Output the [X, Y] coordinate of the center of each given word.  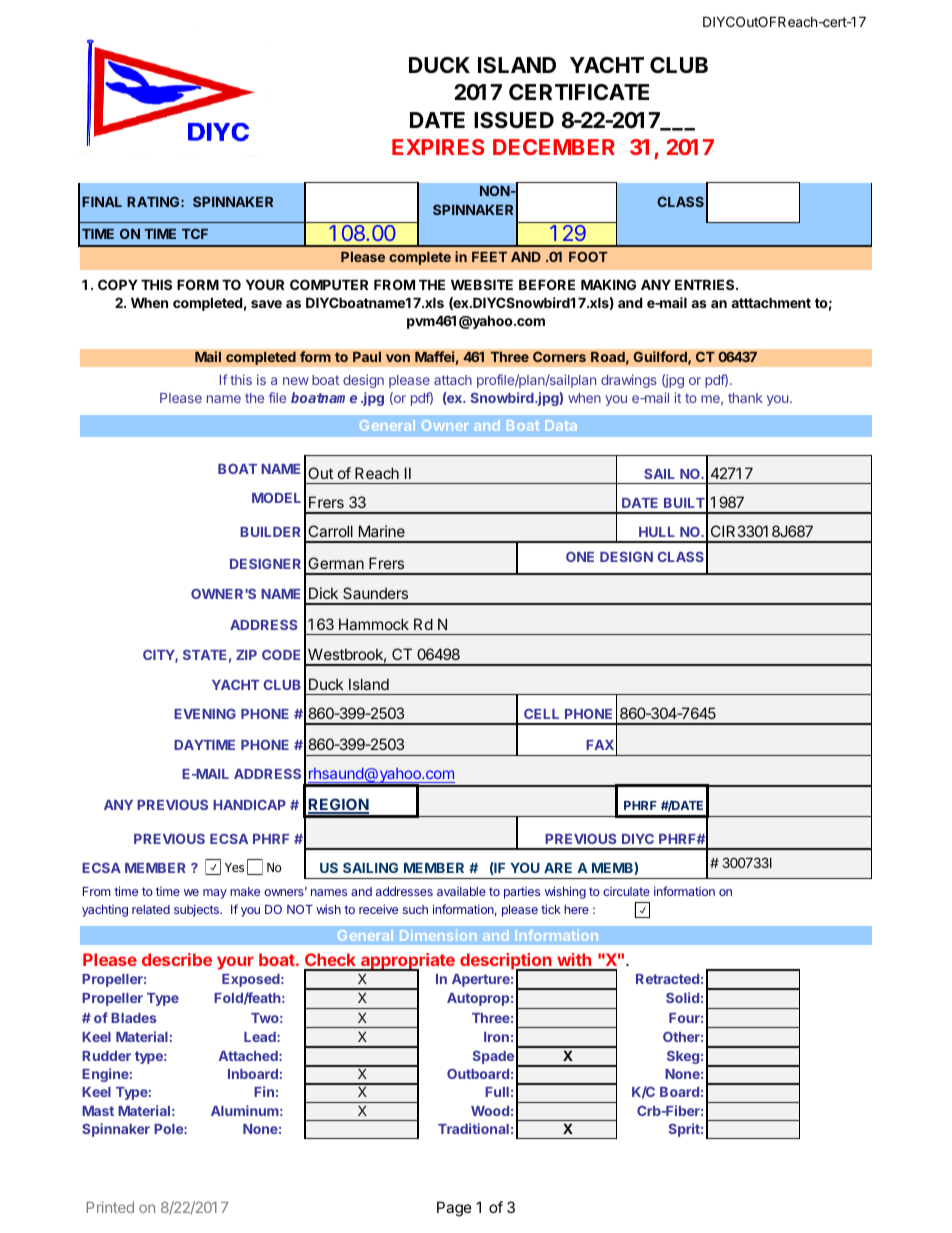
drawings [629, 381]
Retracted [667, 979]
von [398, 358]
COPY [118, 284]
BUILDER [270, 532]
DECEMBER [554, 147]
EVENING [205, 713]
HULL [657, 532]
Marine [382, 531]
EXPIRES [438, 147]
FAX [600, 745]
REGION [338, 805]
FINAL [102, 202]
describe [177, 959]
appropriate [407, 963]
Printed [110, 1207]
